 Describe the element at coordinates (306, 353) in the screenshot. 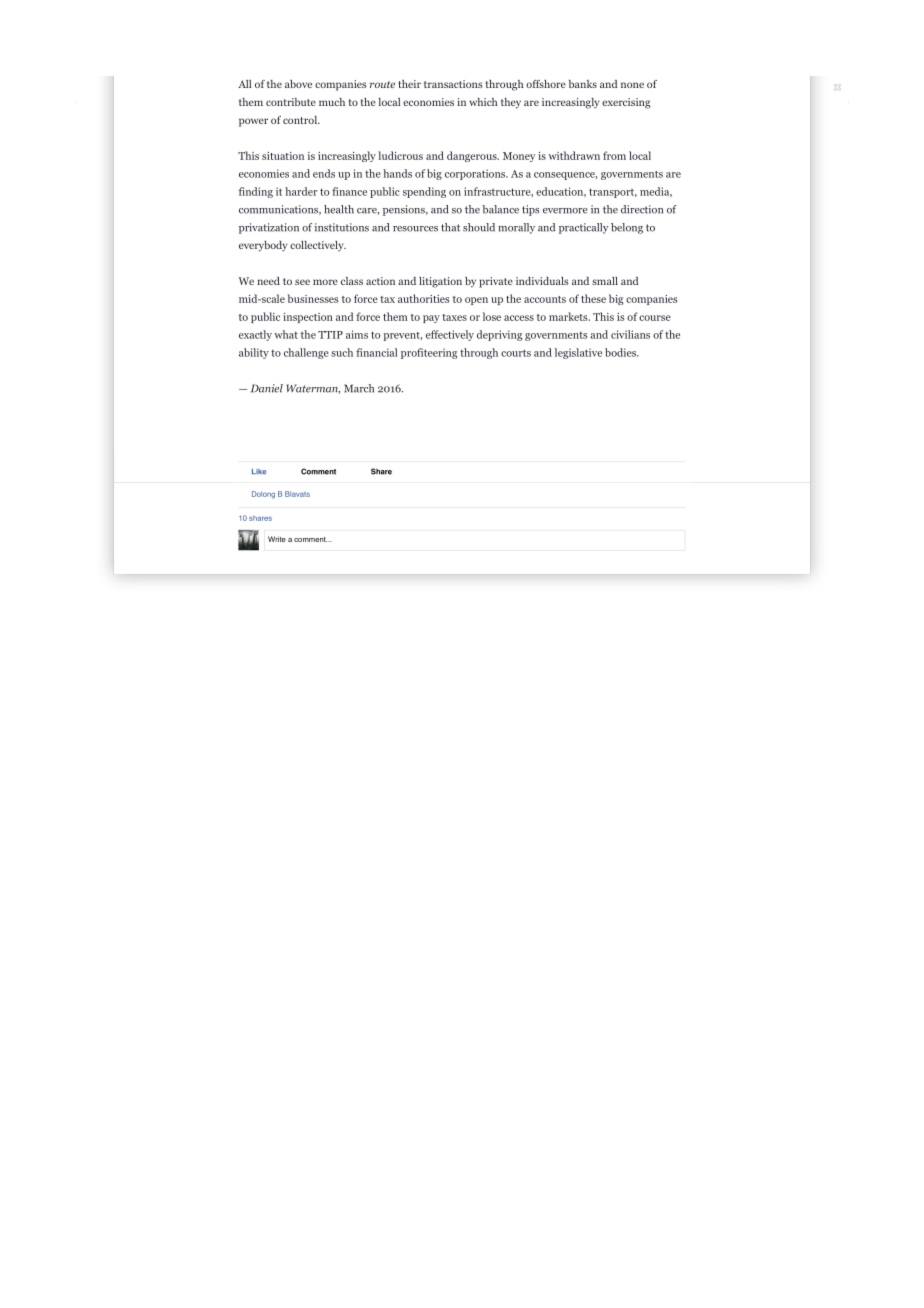

I see `challenge` at that location.
